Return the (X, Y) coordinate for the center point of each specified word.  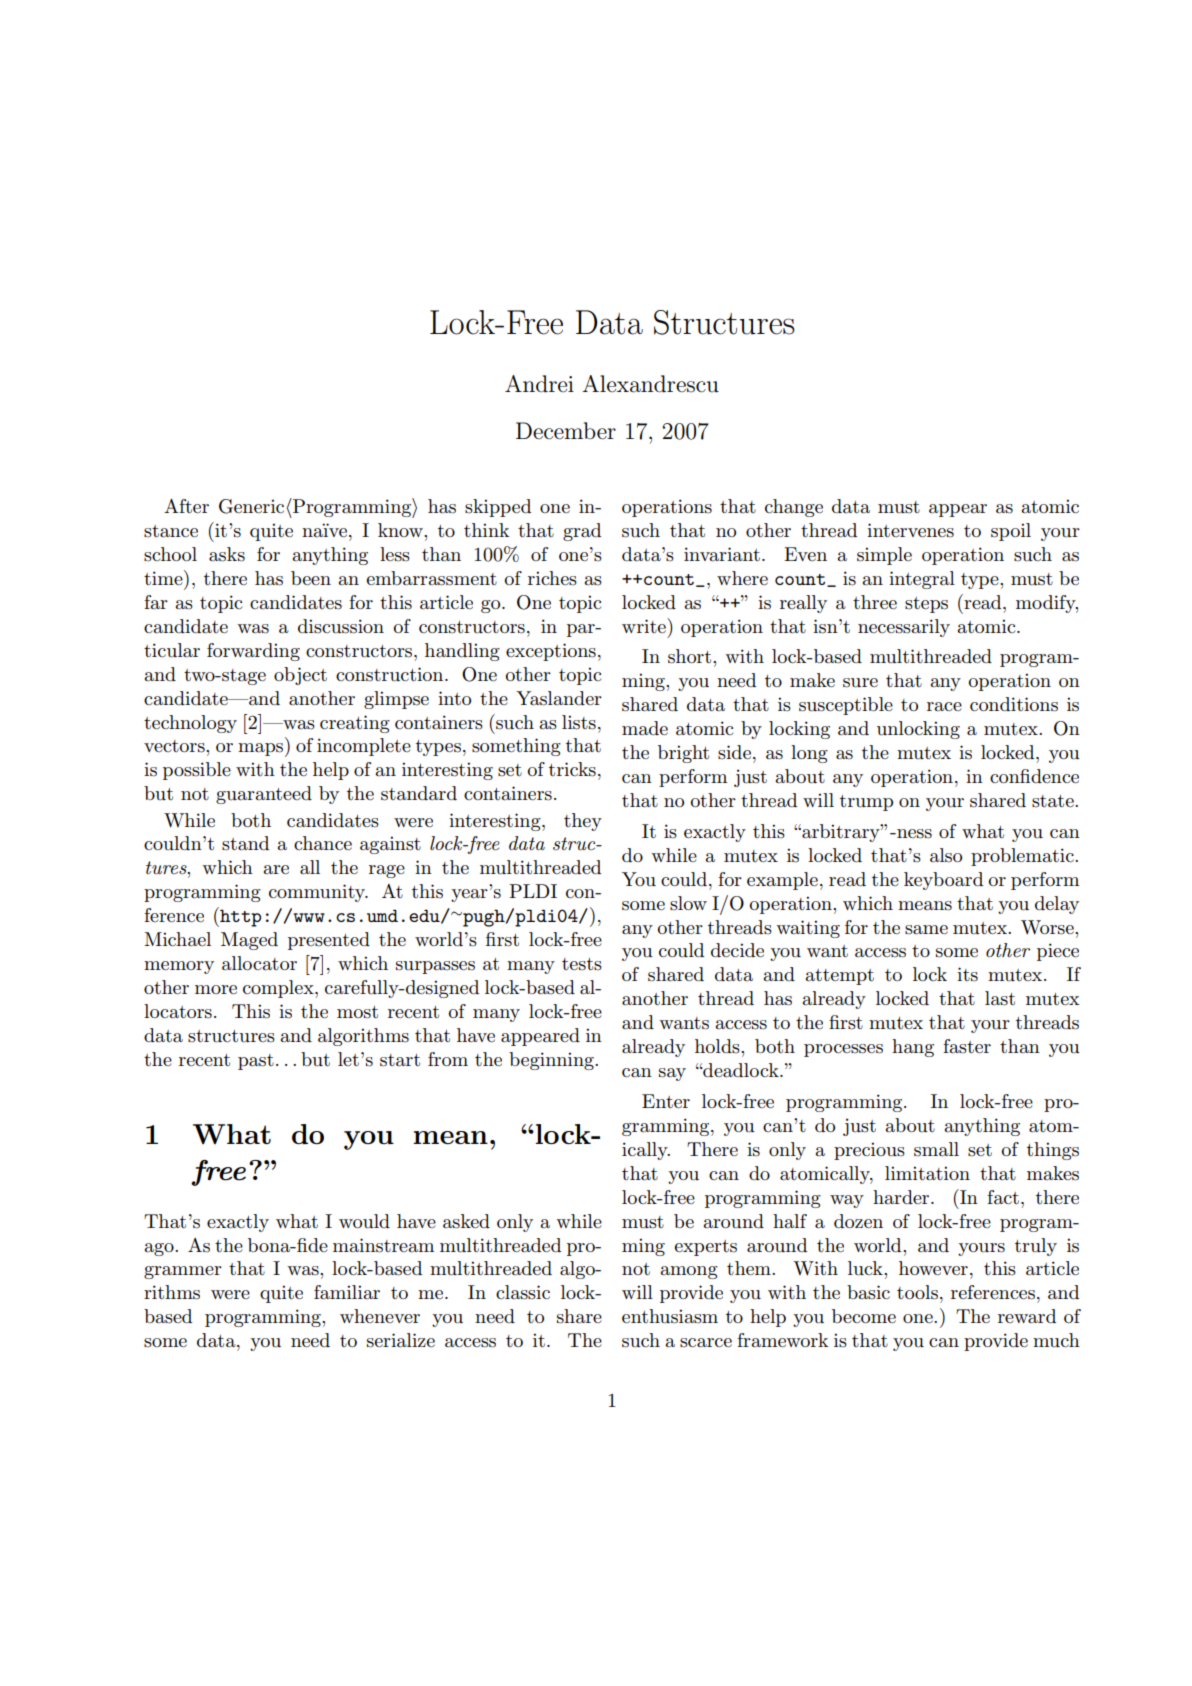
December (566, 431)
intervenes (910, 530)
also (946, 855)
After (186, 506)
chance (323, 843)
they (583, 822)
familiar (347, 1292)
